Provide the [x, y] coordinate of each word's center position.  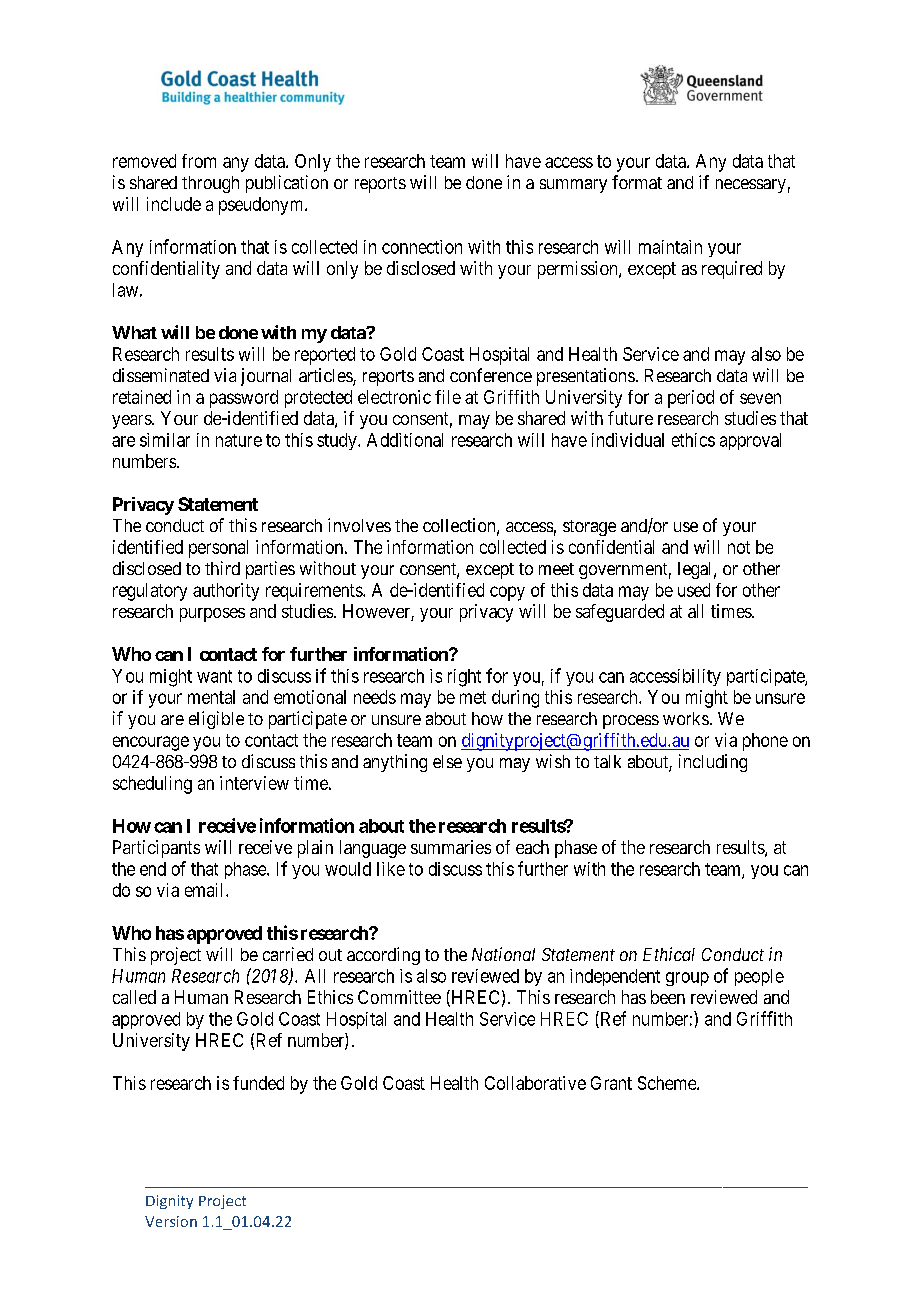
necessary [751, 186]
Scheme [668, 1083]
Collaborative [535, 1083]
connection [422, 247]
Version [171, 1221]
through [210, 184]
